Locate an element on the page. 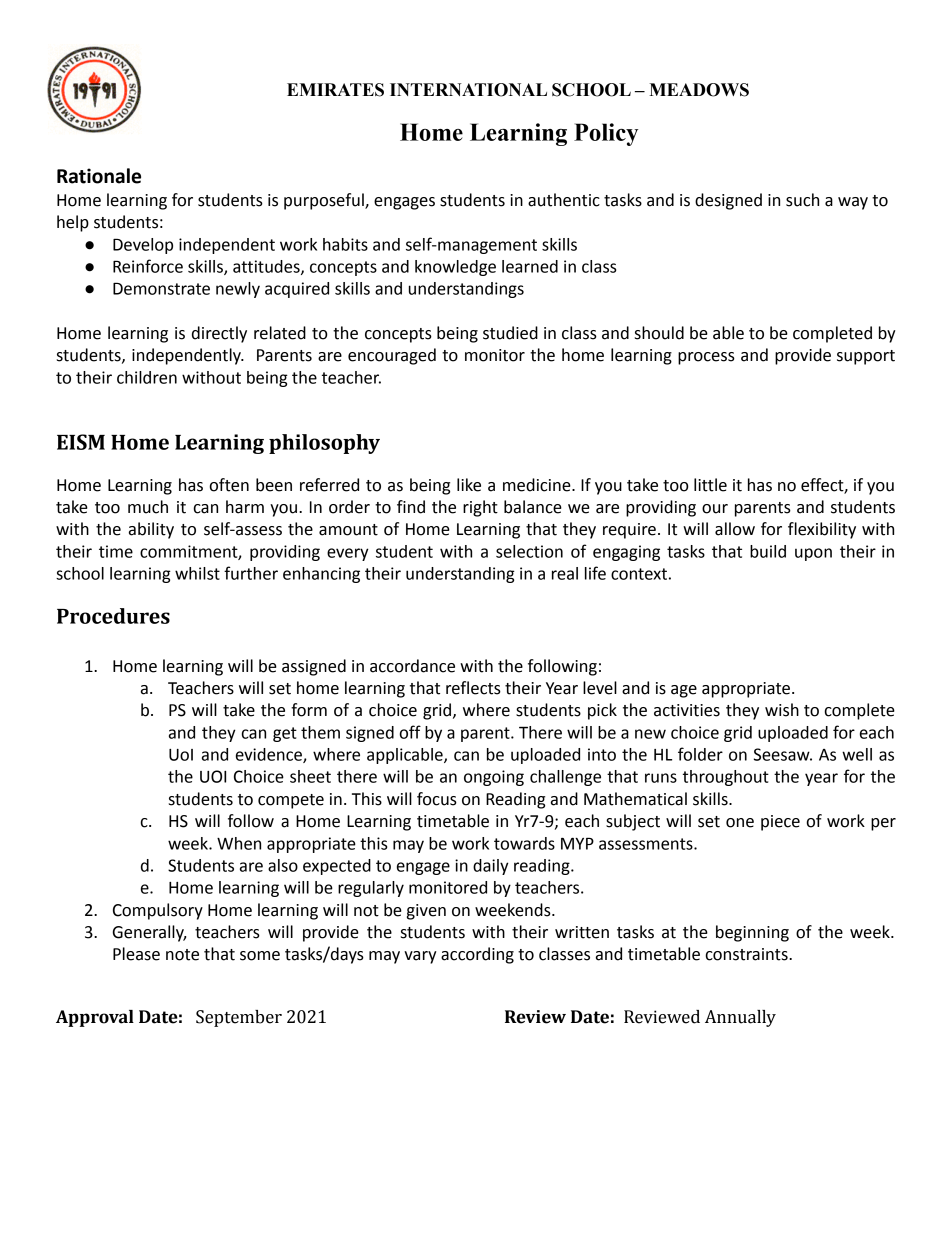  INTERNATIONAL is located at coordinates (468, 90).
